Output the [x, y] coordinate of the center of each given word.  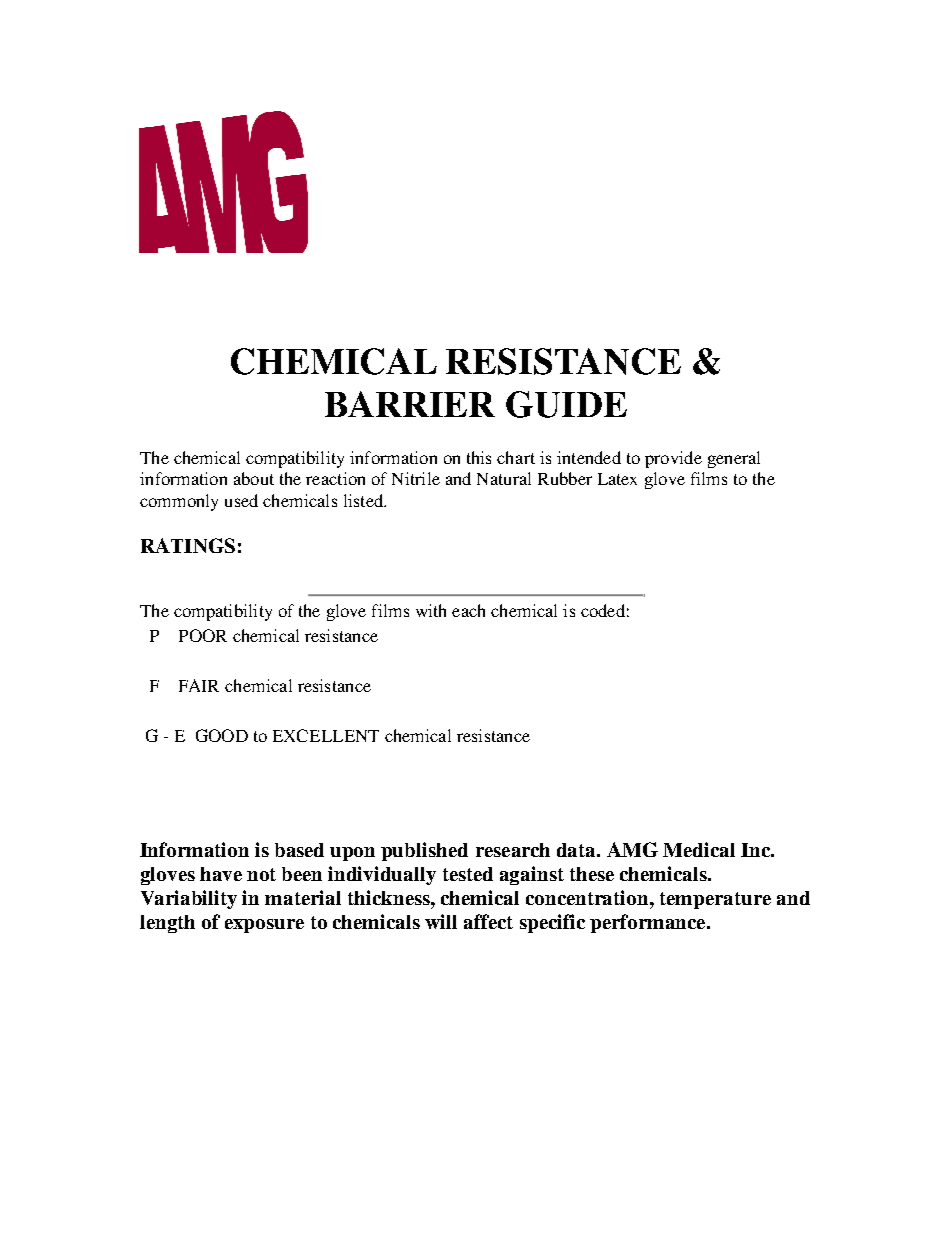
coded [603, 610]
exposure [264, 926]
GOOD [222, 735]
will [441, 921]
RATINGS [188, 545]
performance [649, 923]
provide [673, 459]
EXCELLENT [326, 735]
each [468, 610]
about [254, 478]
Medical [699, 849]
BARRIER [410, 404]
